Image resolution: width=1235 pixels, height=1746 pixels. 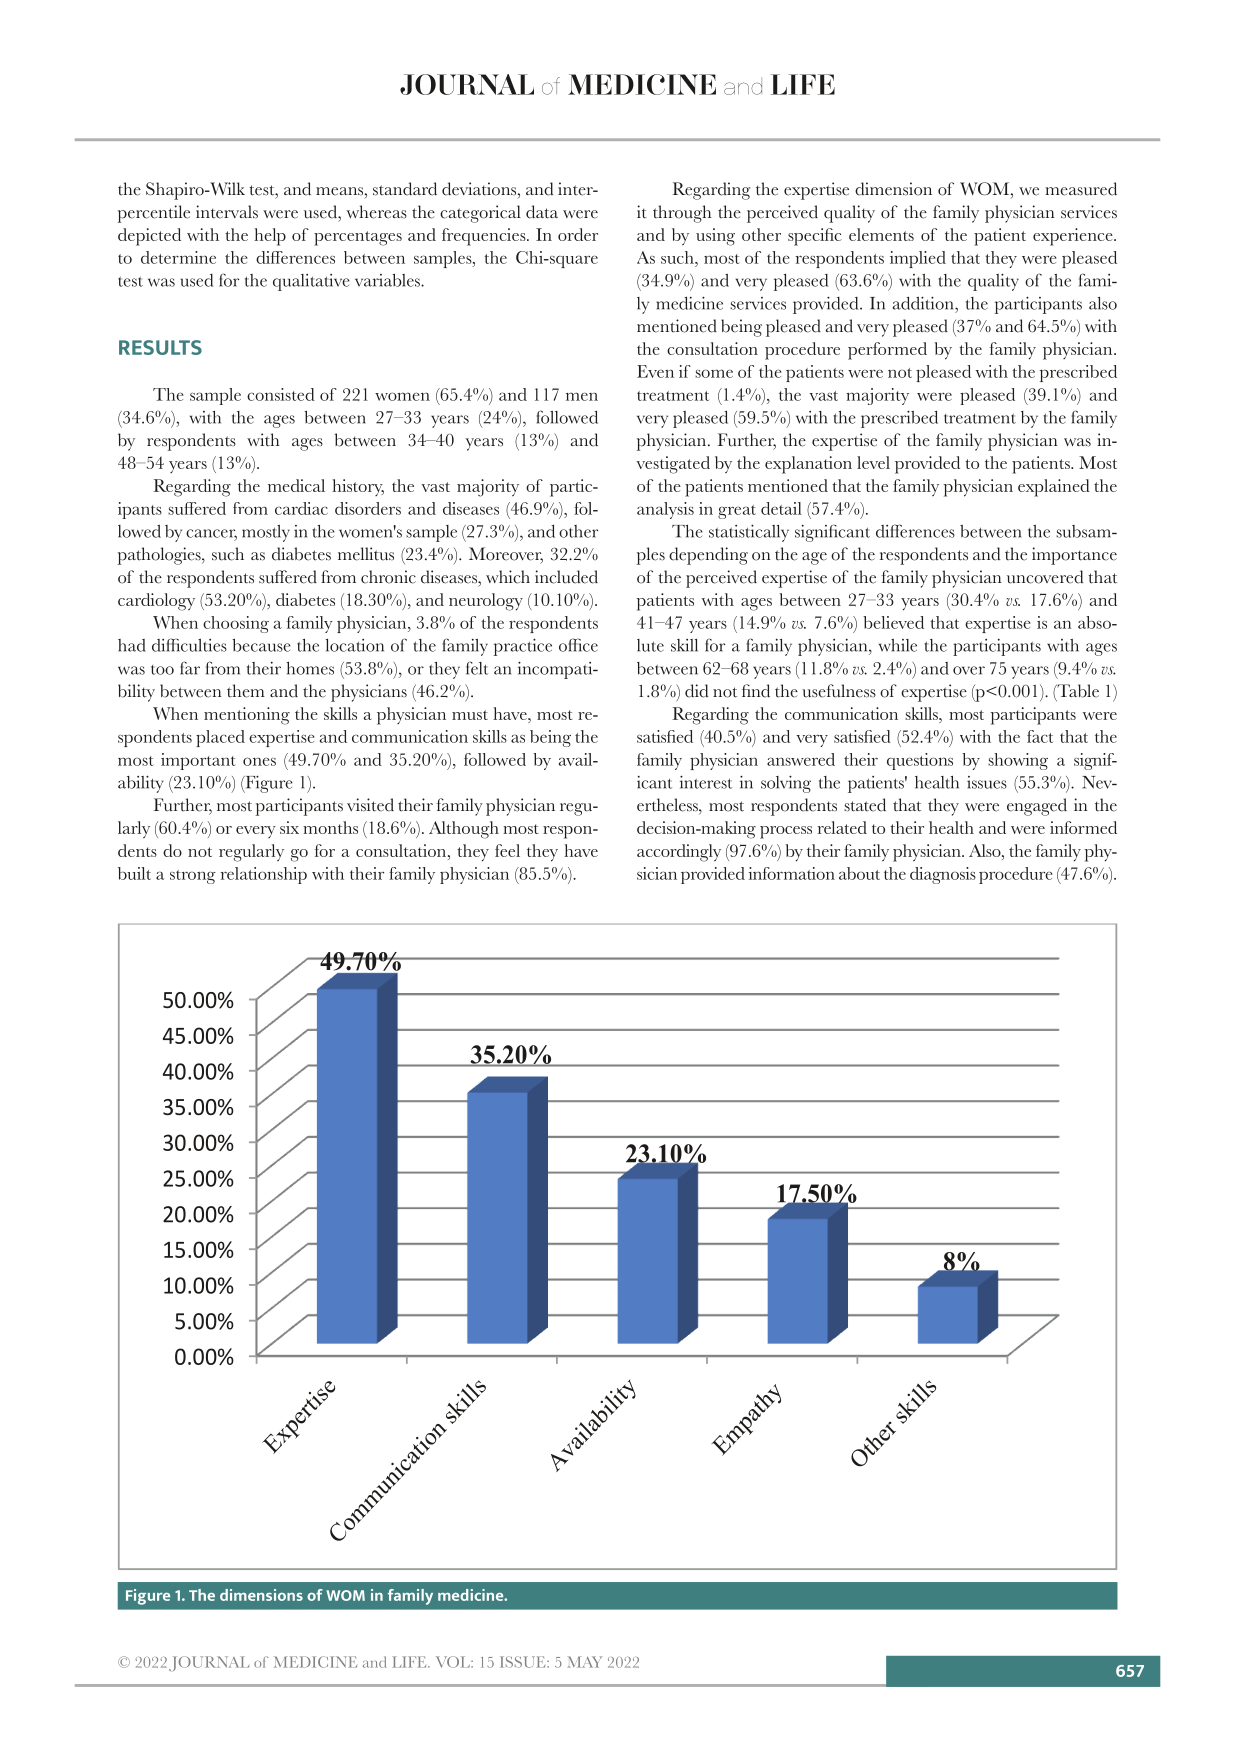 What do you see at coordinates (246, 691) in the image?
I see `them` at bounding box center [246, 691].
